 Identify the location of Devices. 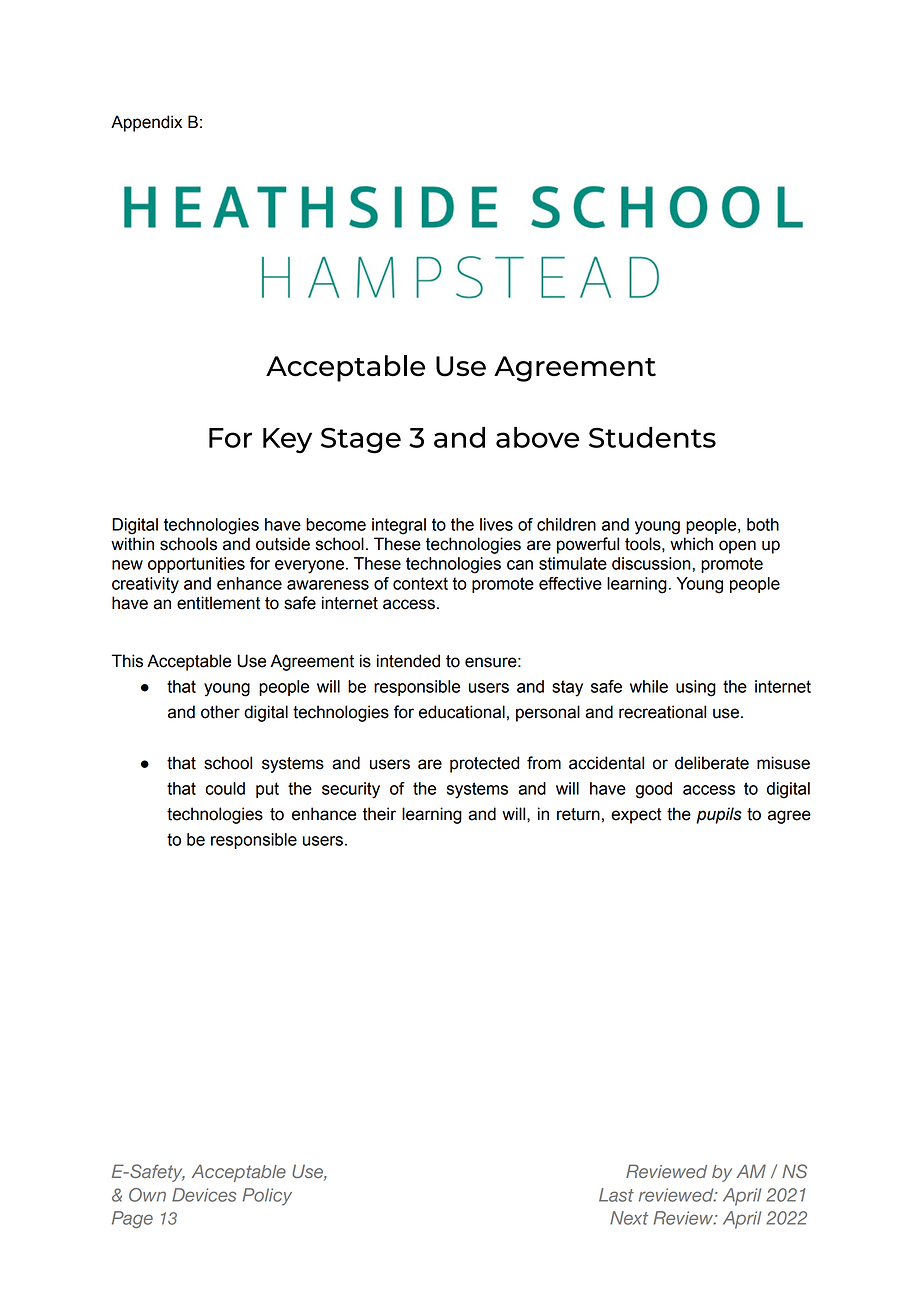
(204, 1195).
